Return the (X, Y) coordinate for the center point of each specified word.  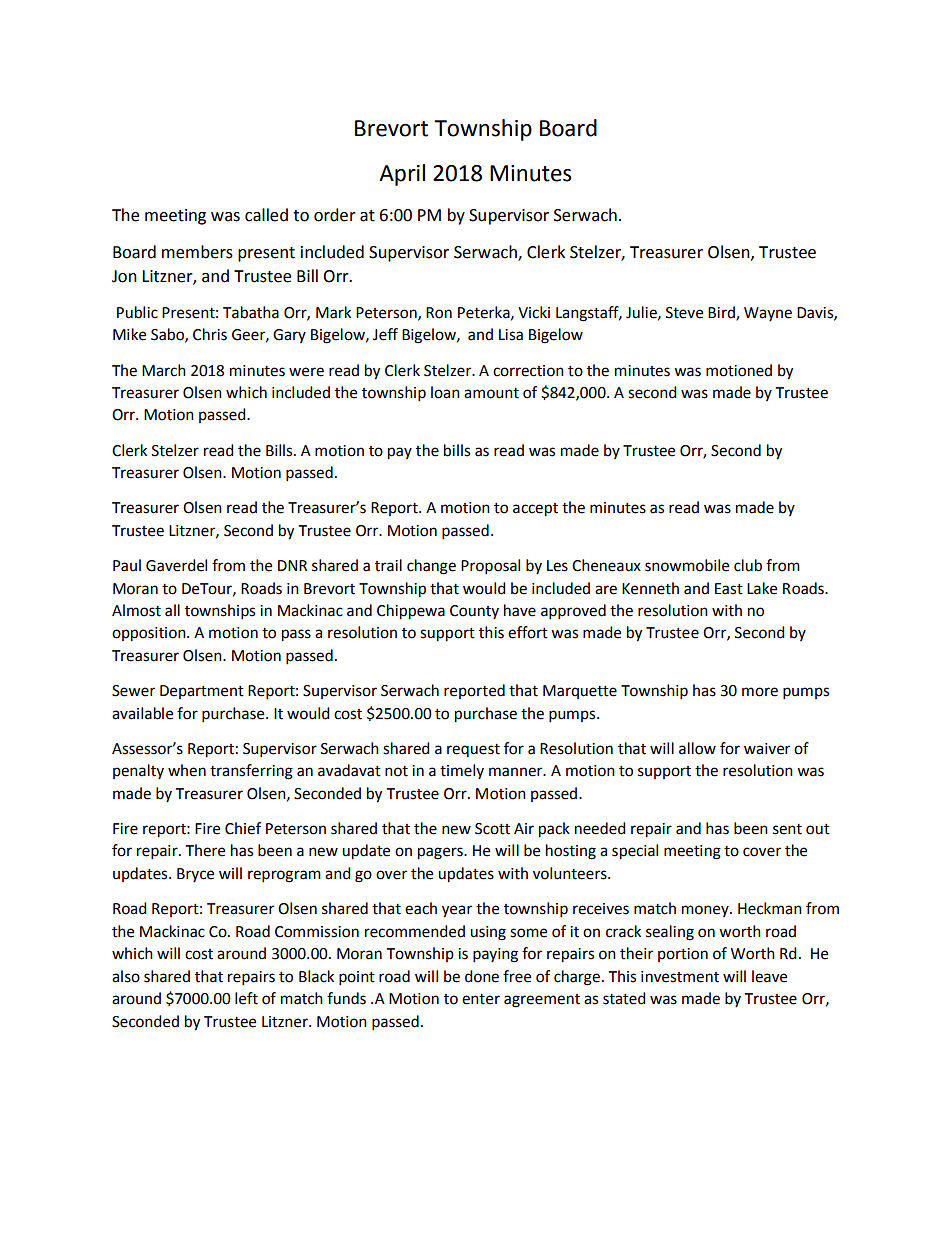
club (748, 565)
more (760, 692)
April (402, 175)
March (164, 370)
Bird (722, 313)
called (266, 215)
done (482, 976)
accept (535, 510)
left (246, 998)
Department (202, 692)
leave (769, 976)
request (473, 750)
